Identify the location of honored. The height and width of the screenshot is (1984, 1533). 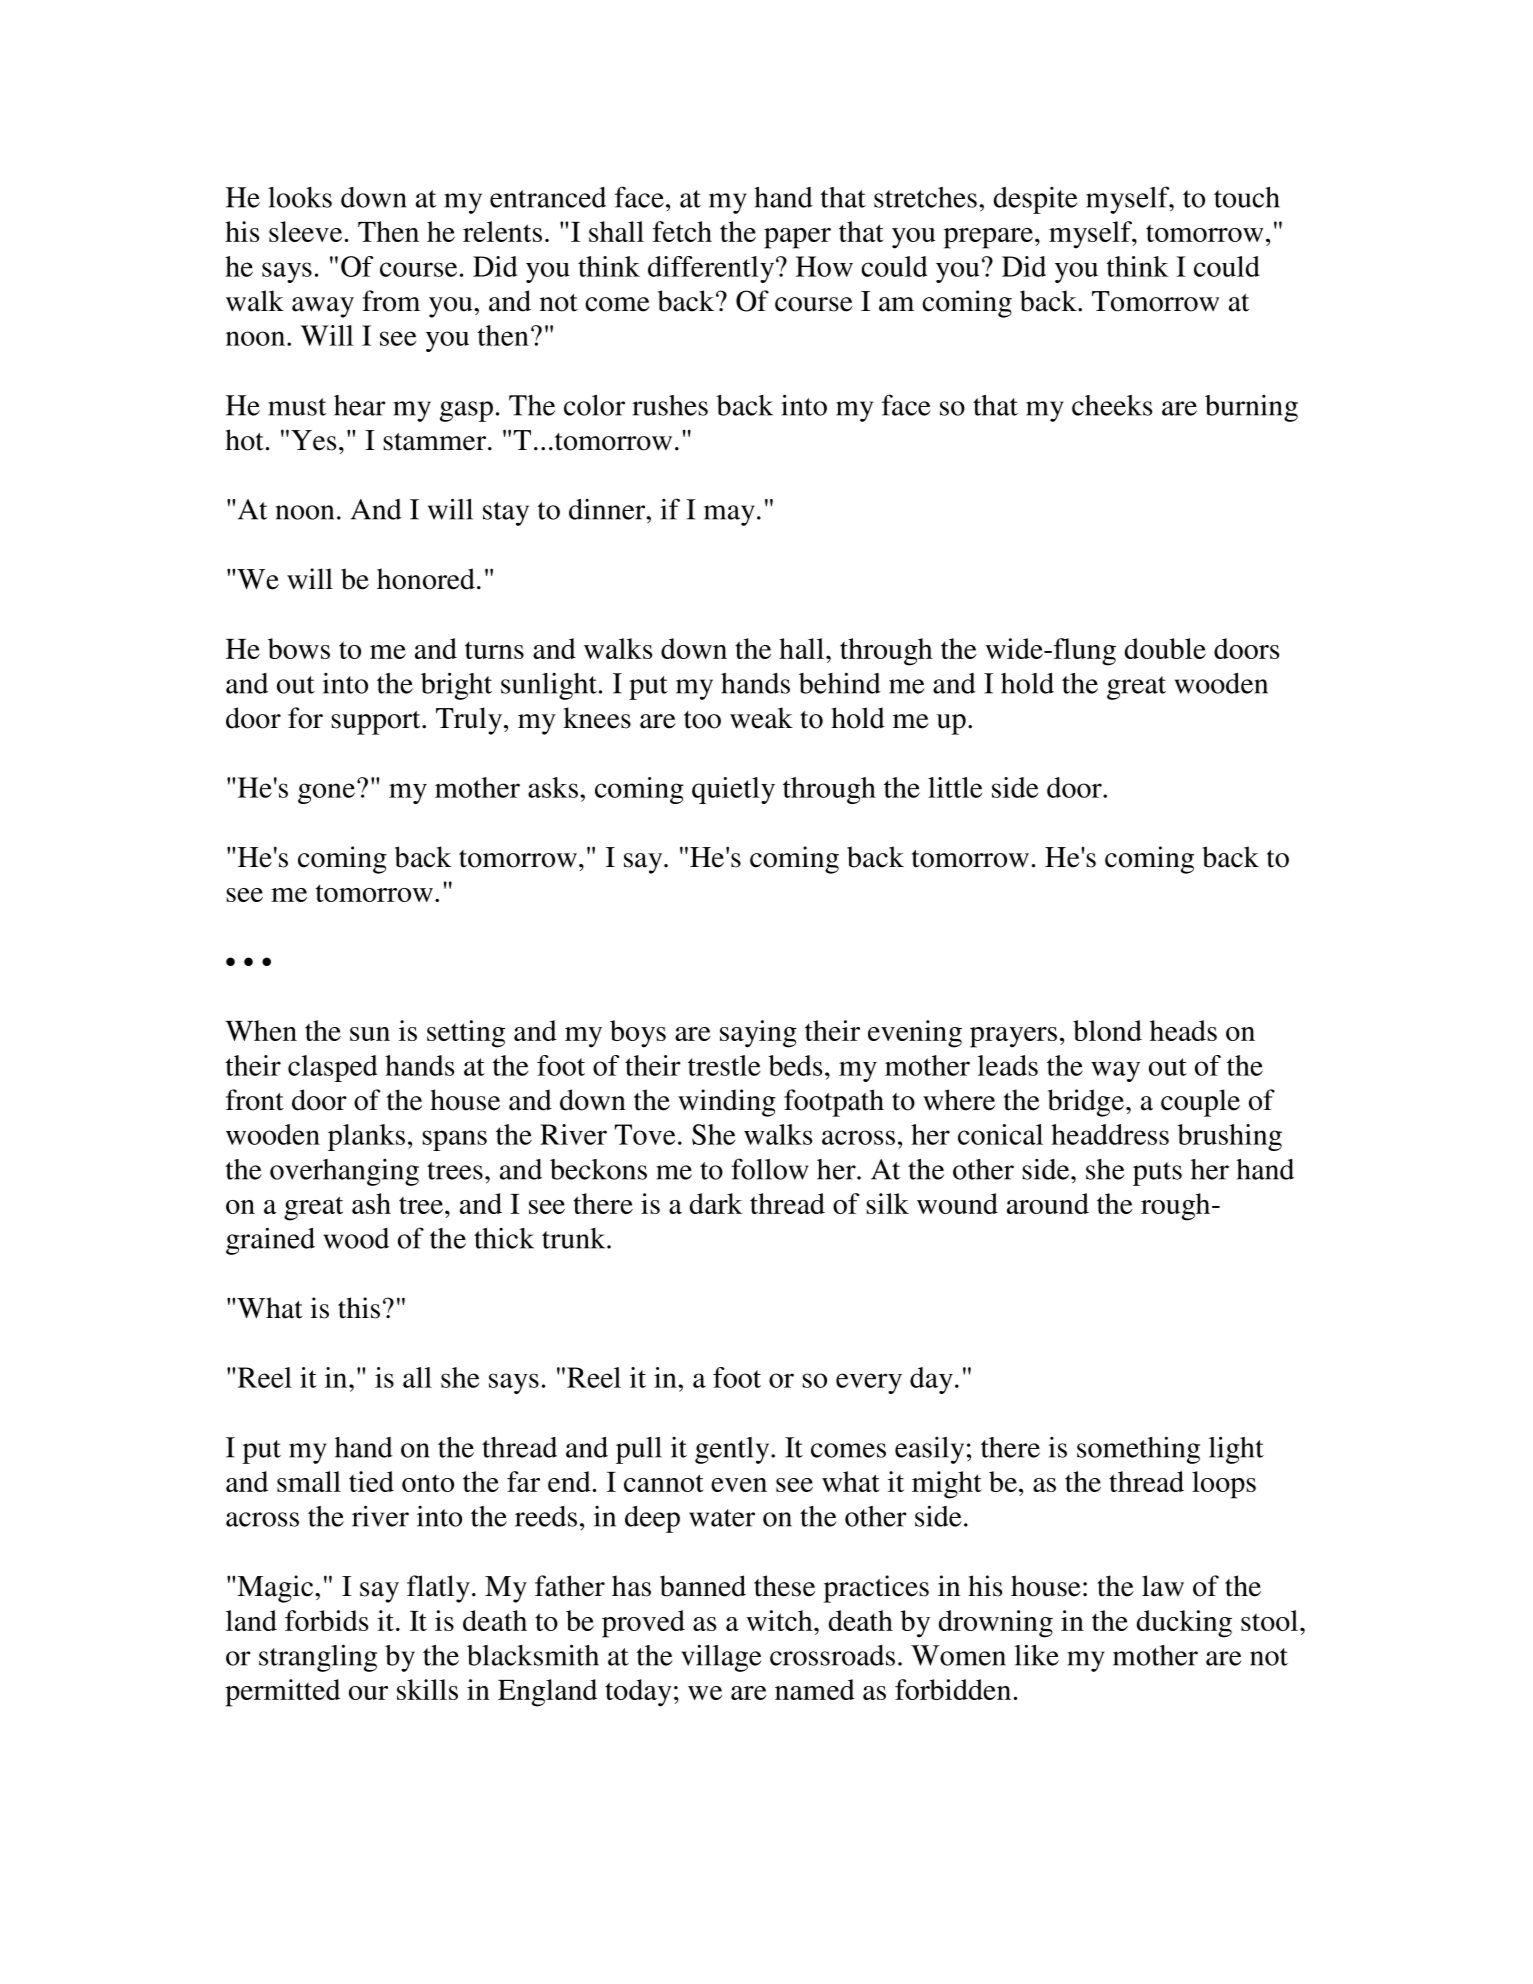
(426, 579).
